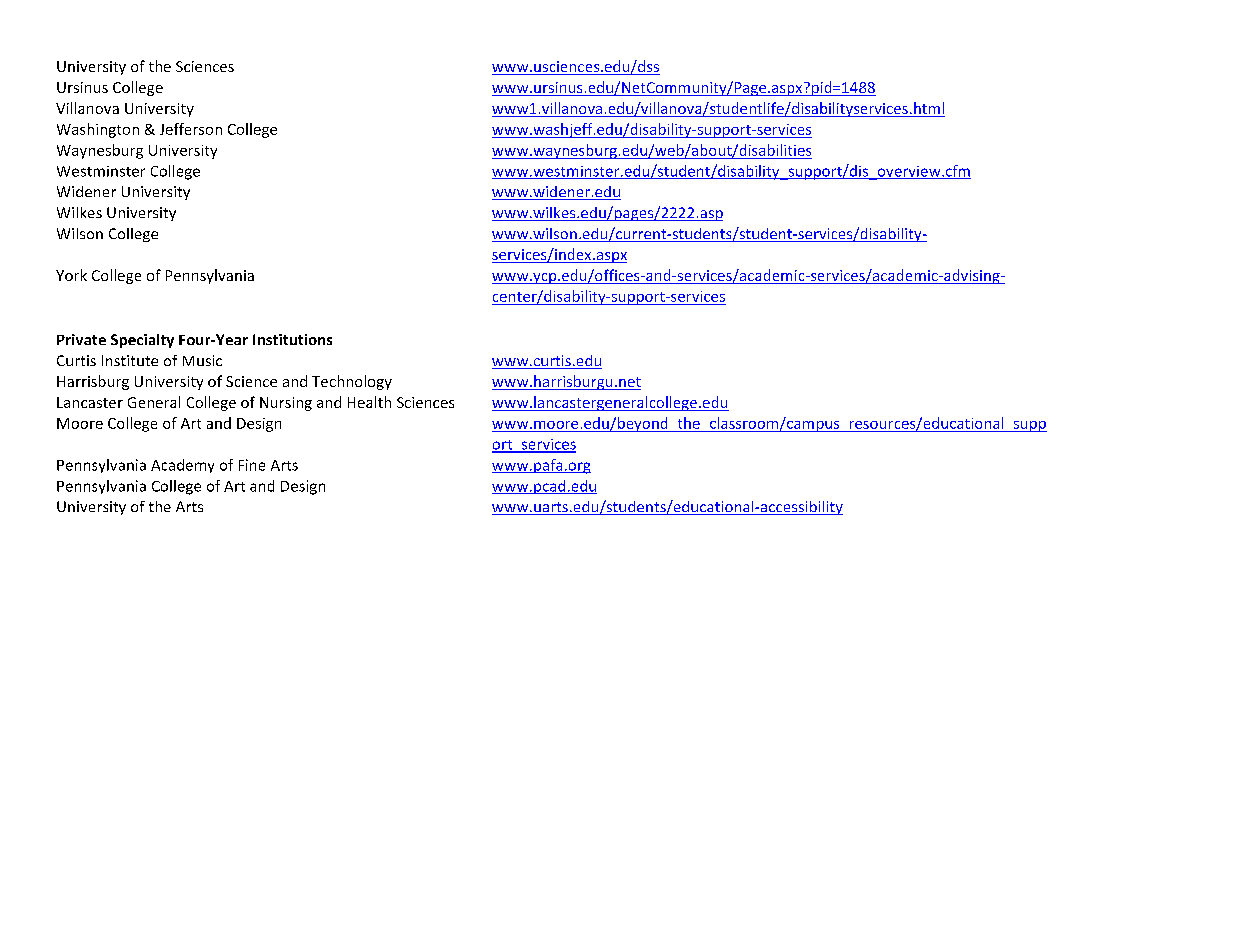  Describe the element at coordinates (369, 402) in the image. I see `Health` at that location.
